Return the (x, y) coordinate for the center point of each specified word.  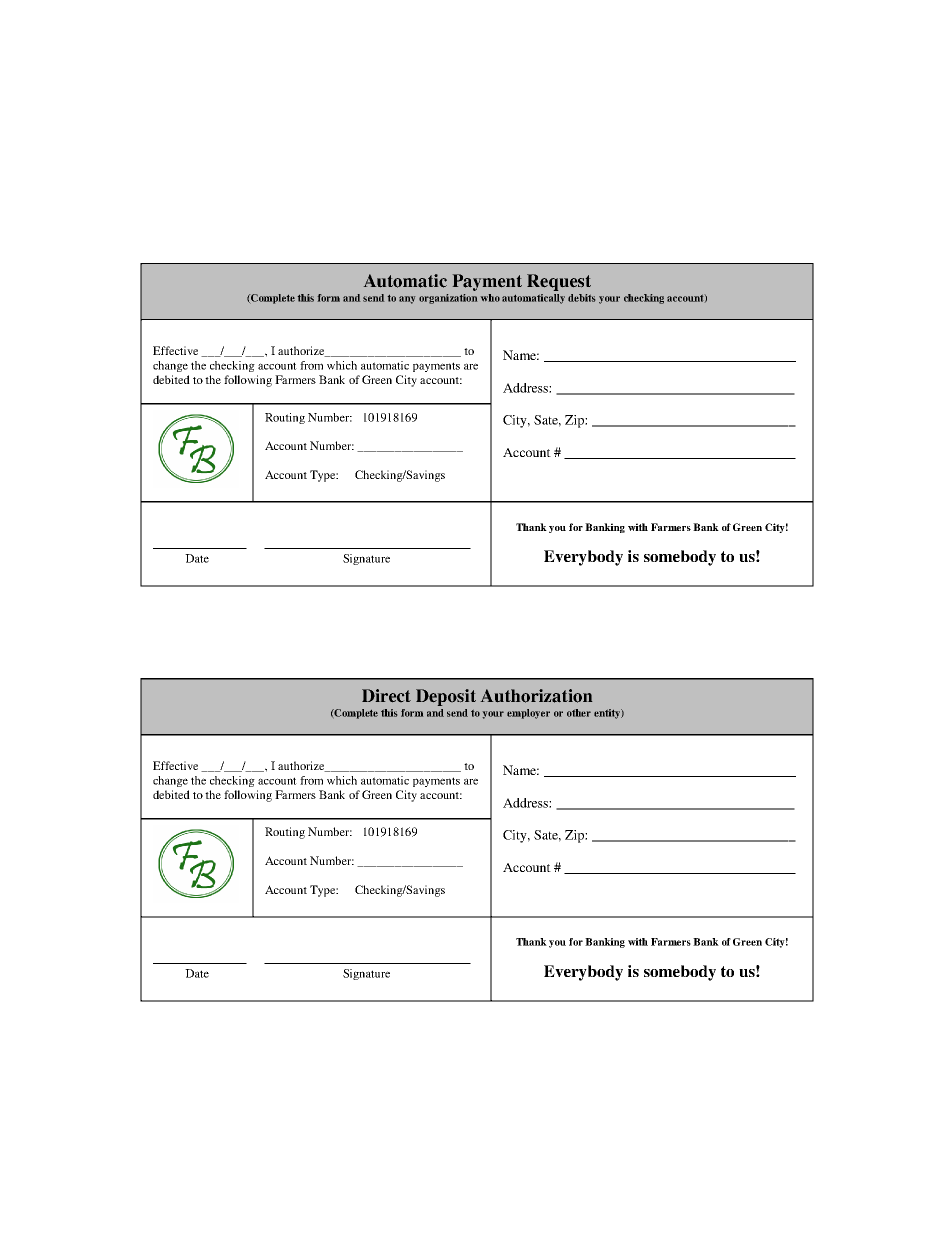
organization (448, 299)
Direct (386, 695)
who (490, 298)
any (407, 300)
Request (559, 282)
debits (581, 298)
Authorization (536, 696)
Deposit (446, 697)
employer (528, 714)
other (579, 713)
